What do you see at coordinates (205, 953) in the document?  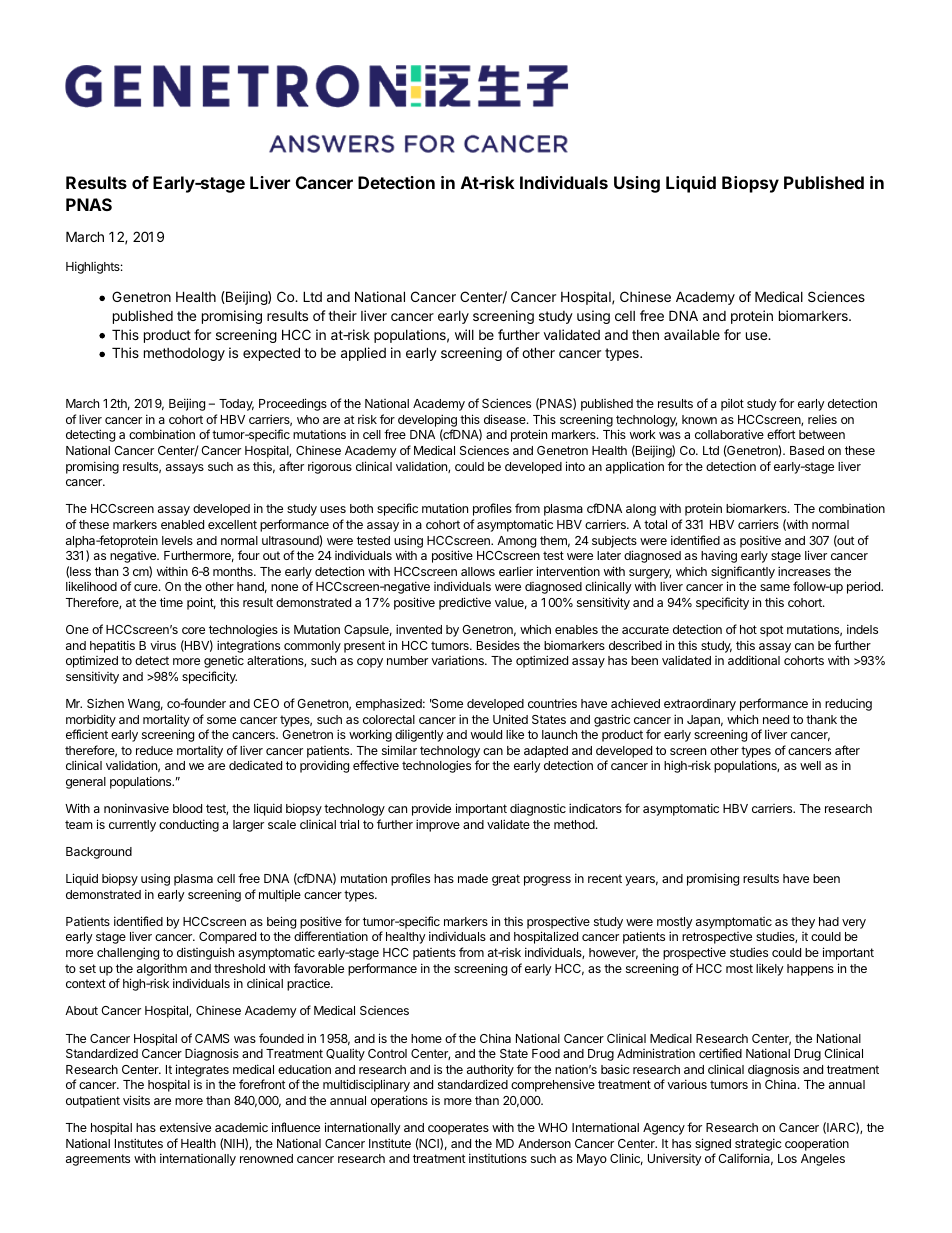 I see `distinguish` at bounding box center [205, 953].
